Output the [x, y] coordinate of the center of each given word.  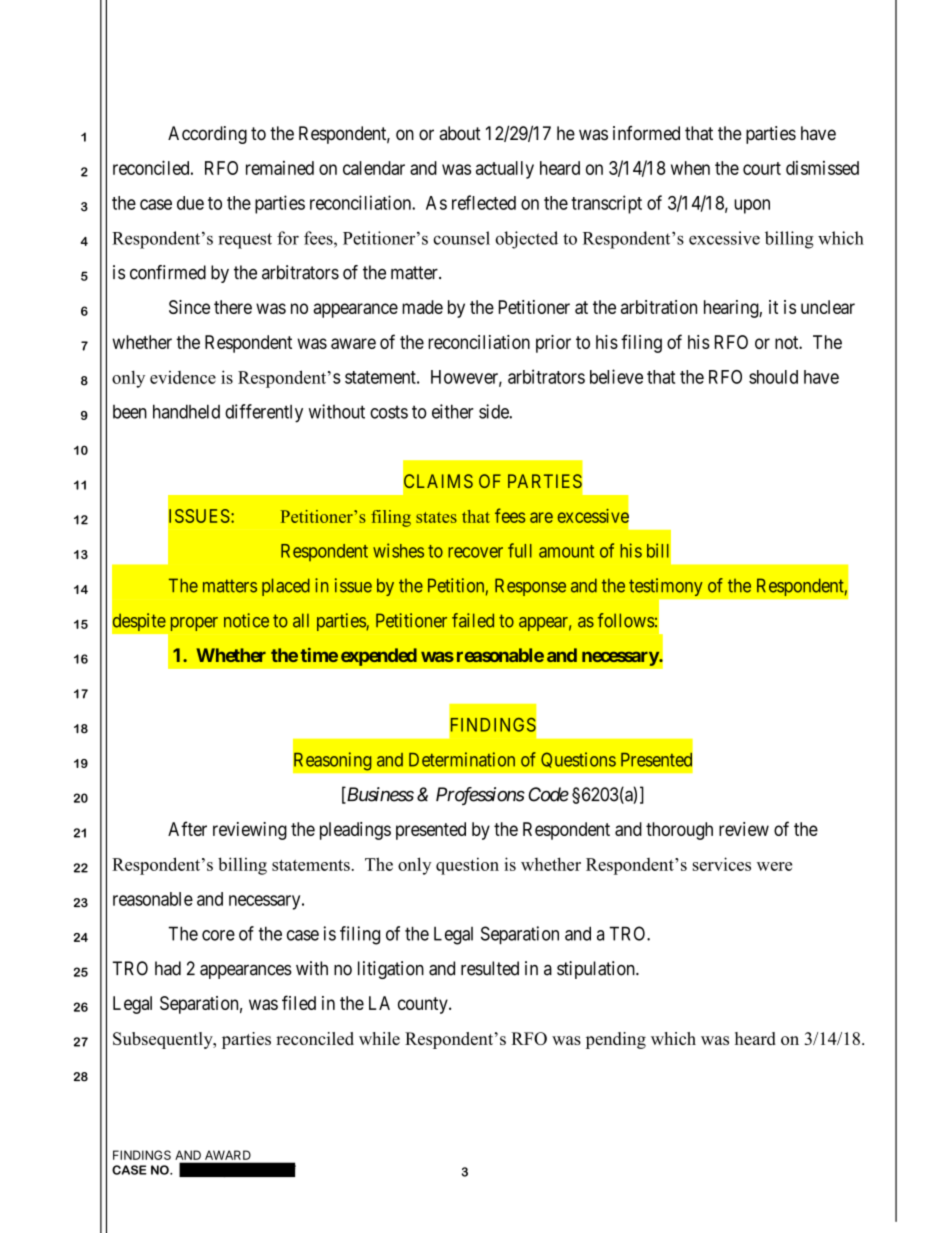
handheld [186, 411]
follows [626, 620]
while [379, 1038]
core [218, 935]
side [494, 411]
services [722, 864]
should [773, 377]
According [207, 135]
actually [505, 170]
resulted [490, 968]
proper [194, 624]
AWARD [228, 1155]
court [762, 168]
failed [473, 620]
